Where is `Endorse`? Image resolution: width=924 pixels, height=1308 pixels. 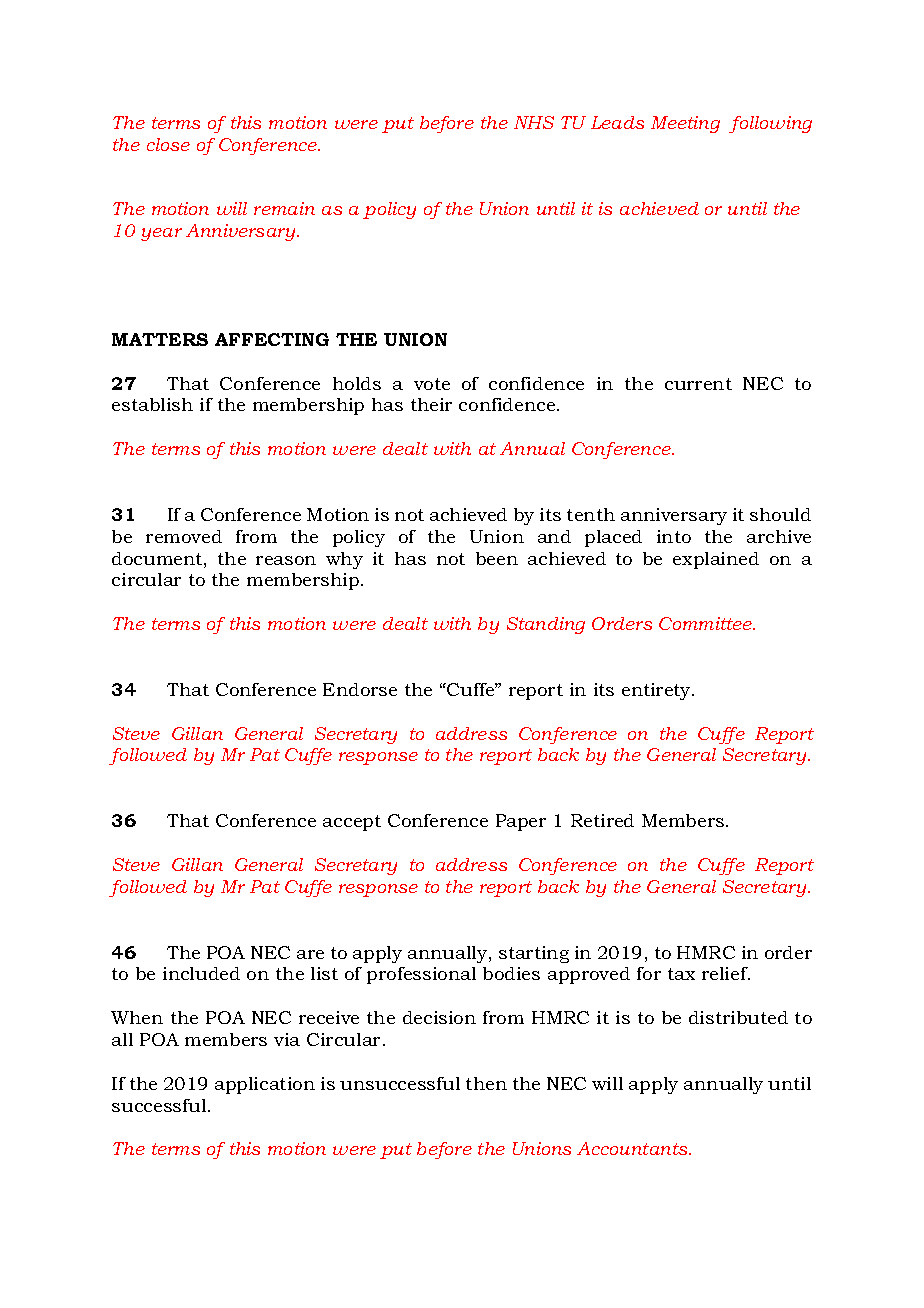
Endorse is located at coordinates (360, 689).
